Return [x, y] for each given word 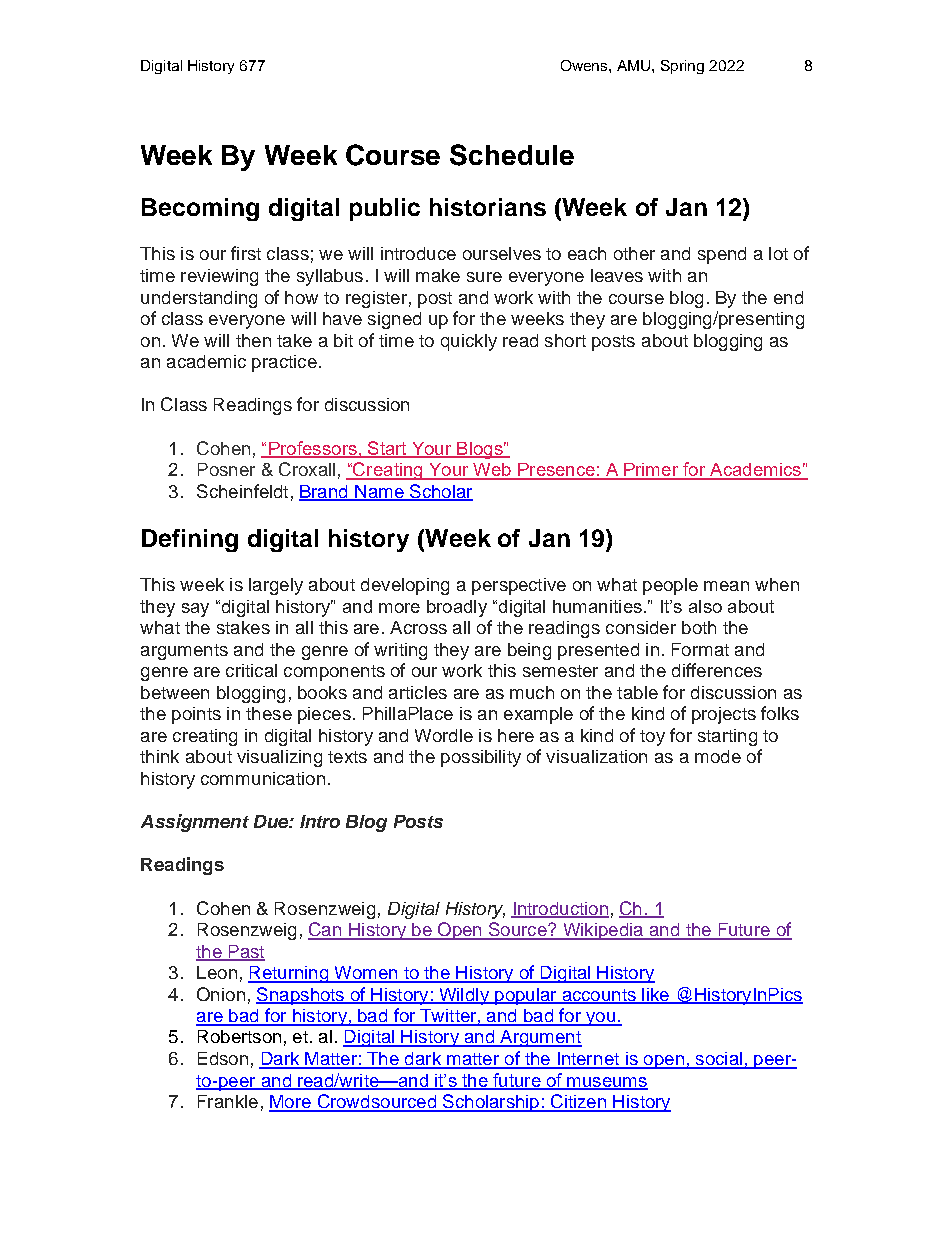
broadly [457, 608]
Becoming [200, 209]
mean [726, 586]
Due [272, 821]
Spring [682, 67]
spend [722, 255]
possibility [481, 758]
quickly [469, 342]
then [253, 340]
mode [718, 756]
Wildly [464, 996]
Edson [223, 1058]
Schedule [512, 155]
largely [276, 586]
